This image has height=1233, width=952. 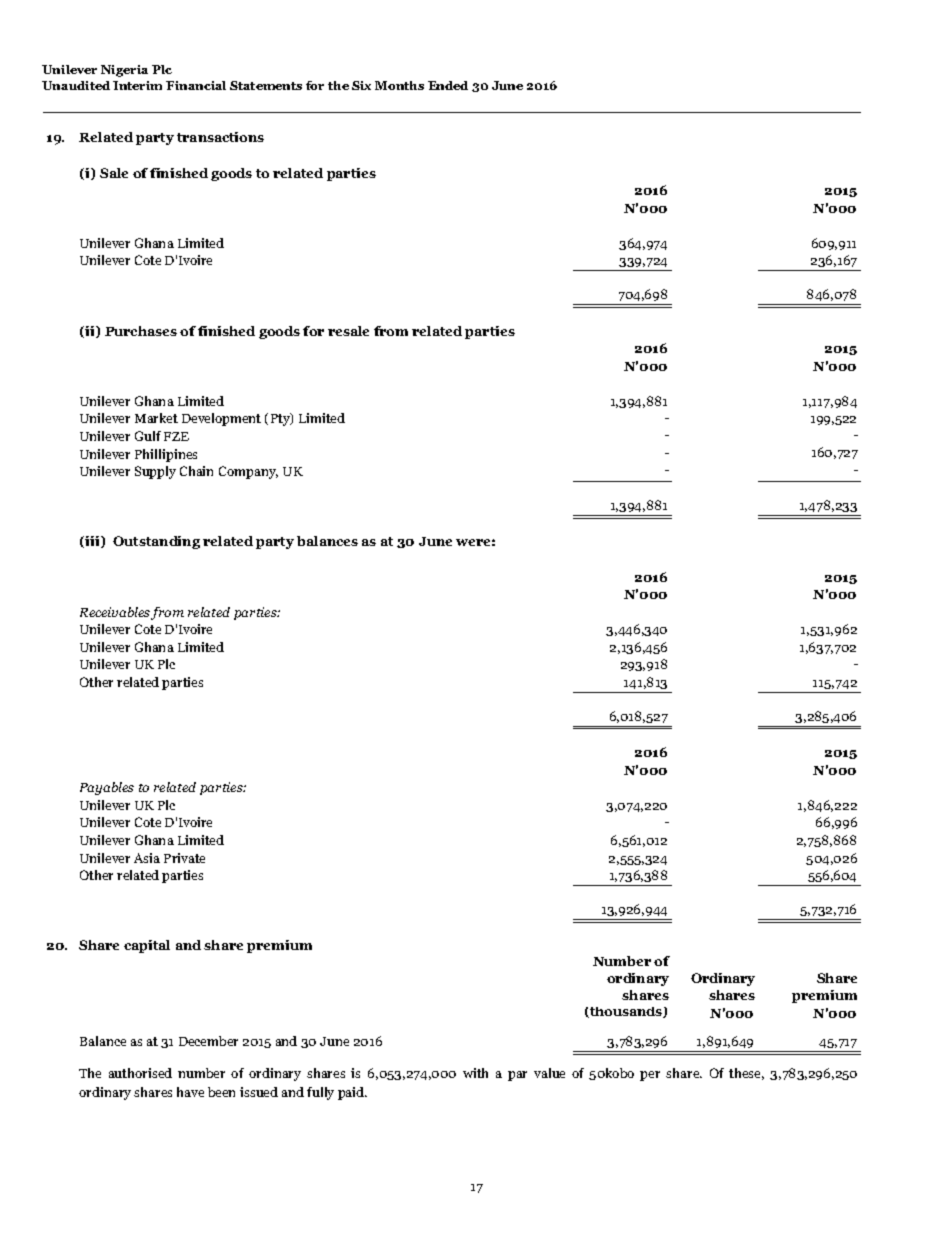 What do you see at coordinates (399, 85) in the image?
I see `Months` at bounding box center [399, 85].
